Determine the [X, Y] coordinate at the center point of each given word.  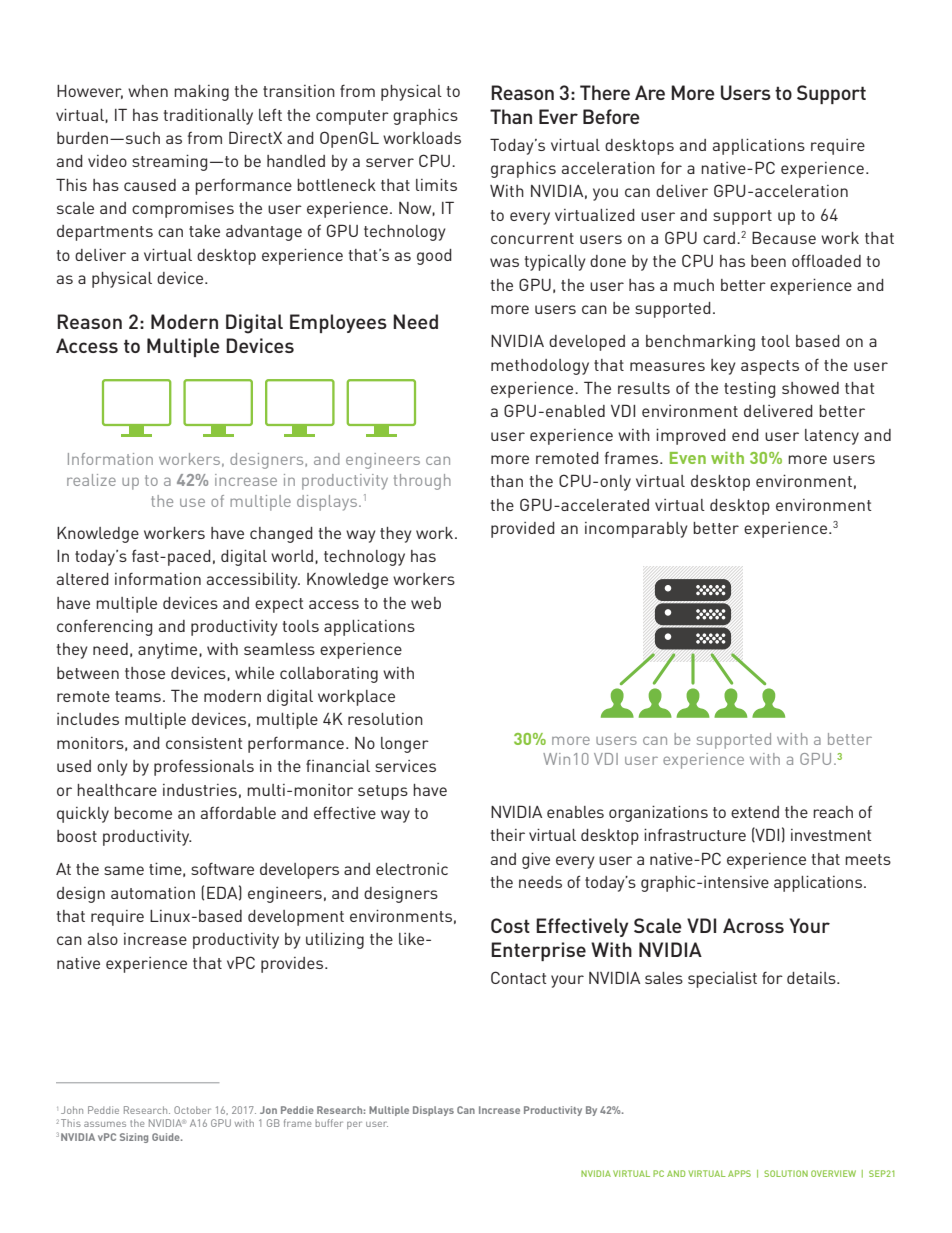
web [426, 603]
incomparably [636, 530]
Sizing [134, 1138]
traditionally [208, 117]
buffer [329, 1123]
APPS [739, 1173]
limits [436, 185]
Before [611, 116]
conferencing [104, 628]
